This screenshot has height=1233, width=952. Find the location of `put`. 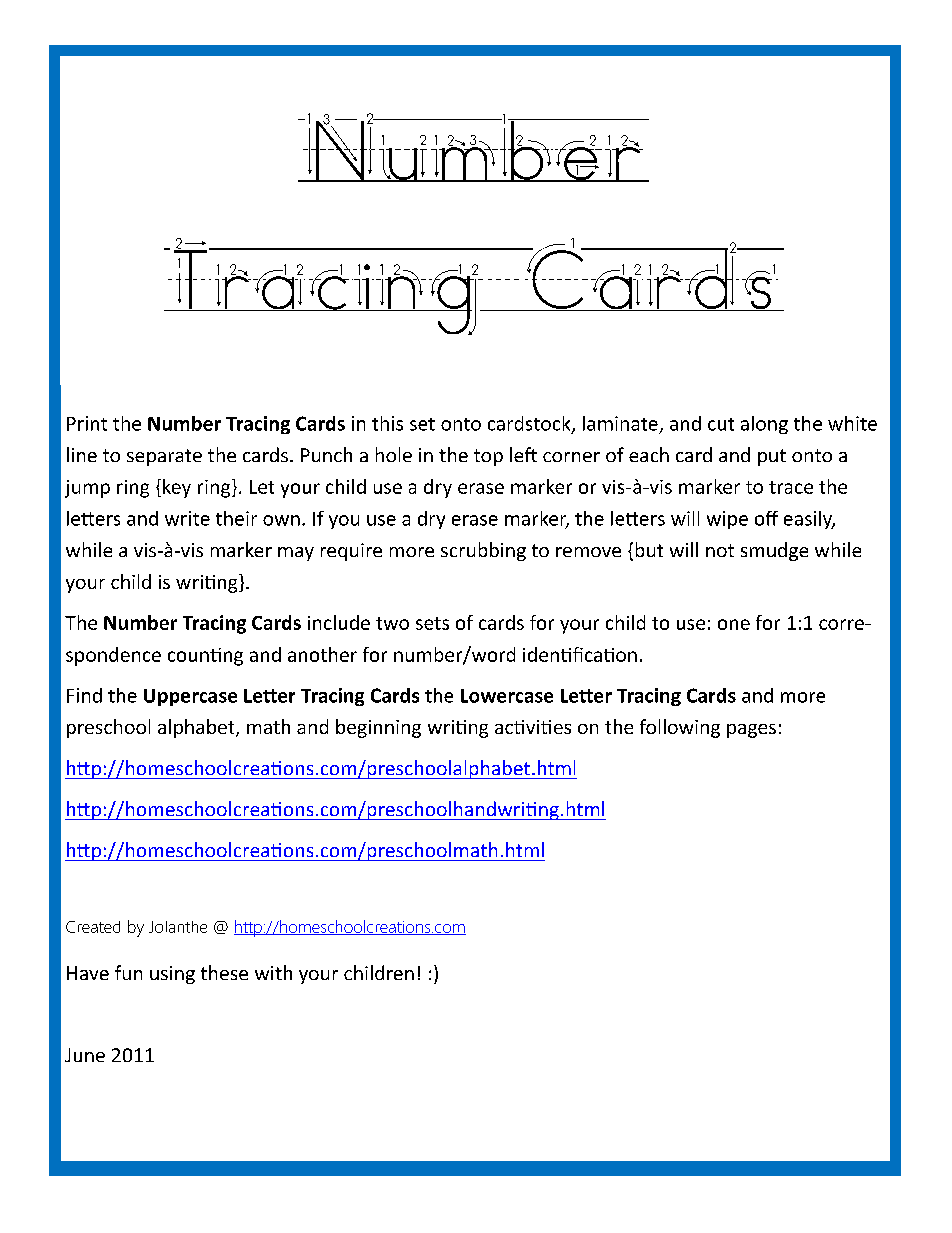

put is located at coordinates (772, 457).
